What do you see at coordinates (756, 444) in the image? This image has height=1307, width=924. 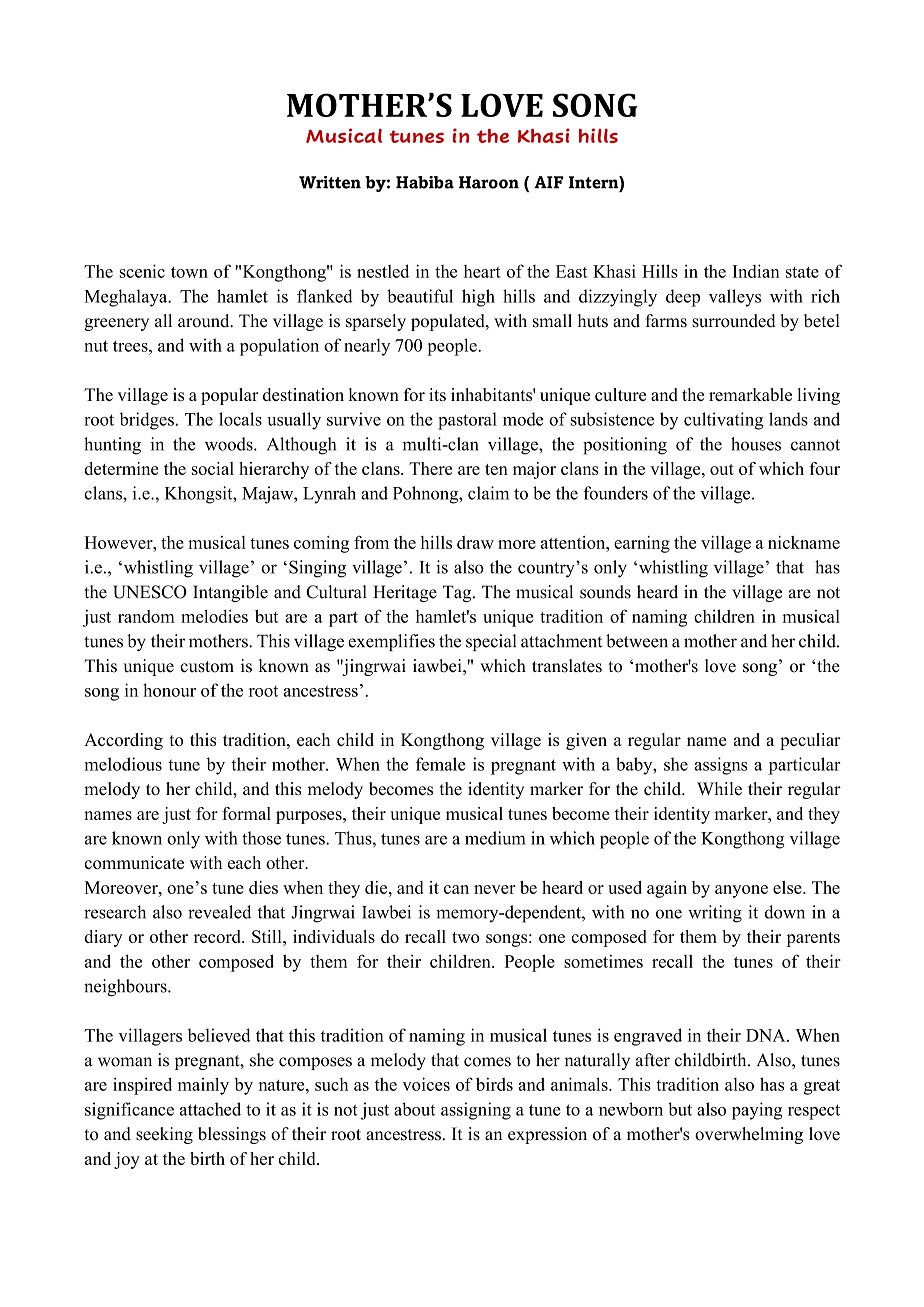 I see `houses` at bounding box center [756, 444].
